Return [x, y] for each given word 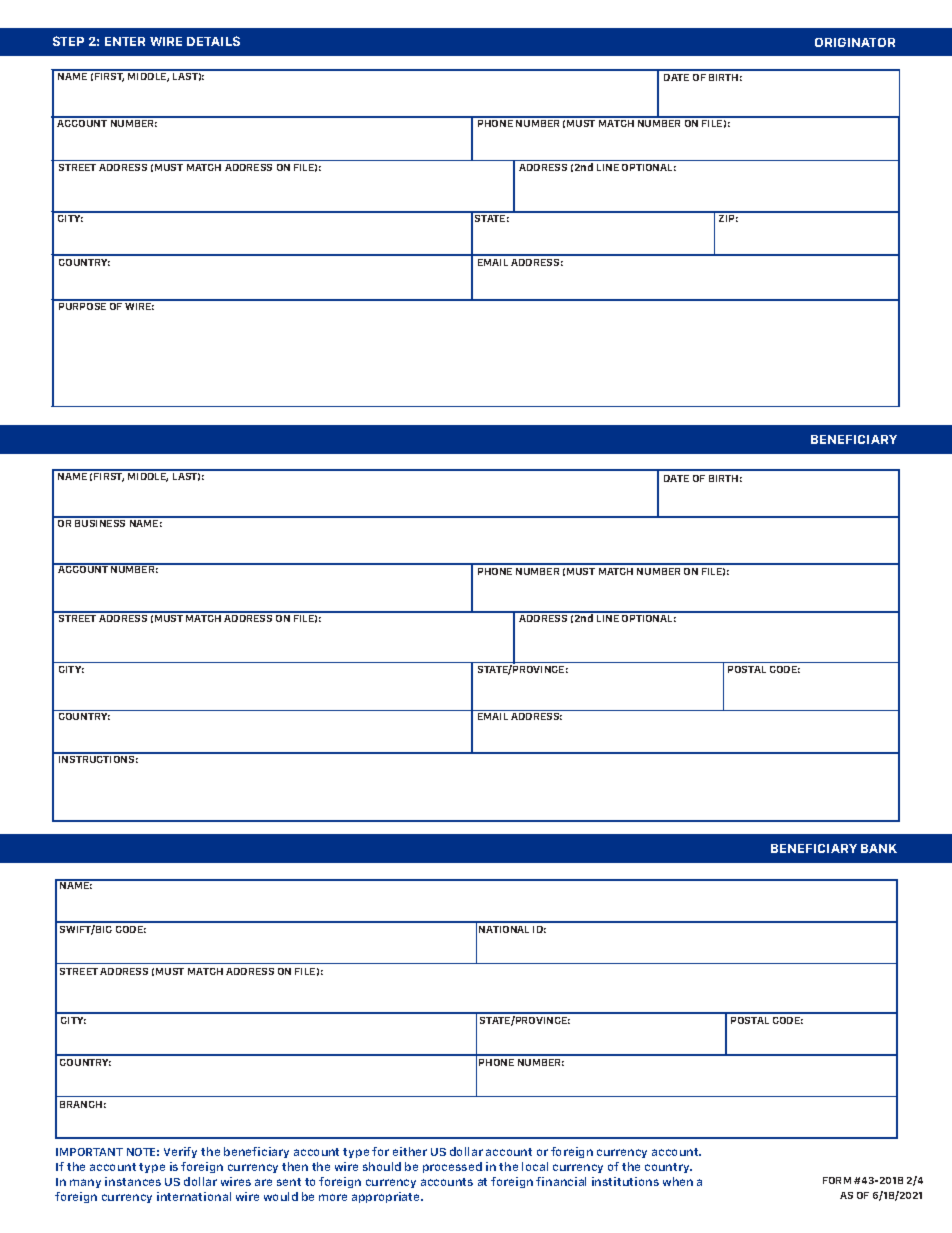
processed [452, 1167]
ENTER [125, 41]
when [678, 1181]
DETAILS [213, 41]
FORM [837, 1180]
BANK [879, 848]
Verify [180, 1152]
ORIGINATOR [855, 42]
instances [133, 1181]
